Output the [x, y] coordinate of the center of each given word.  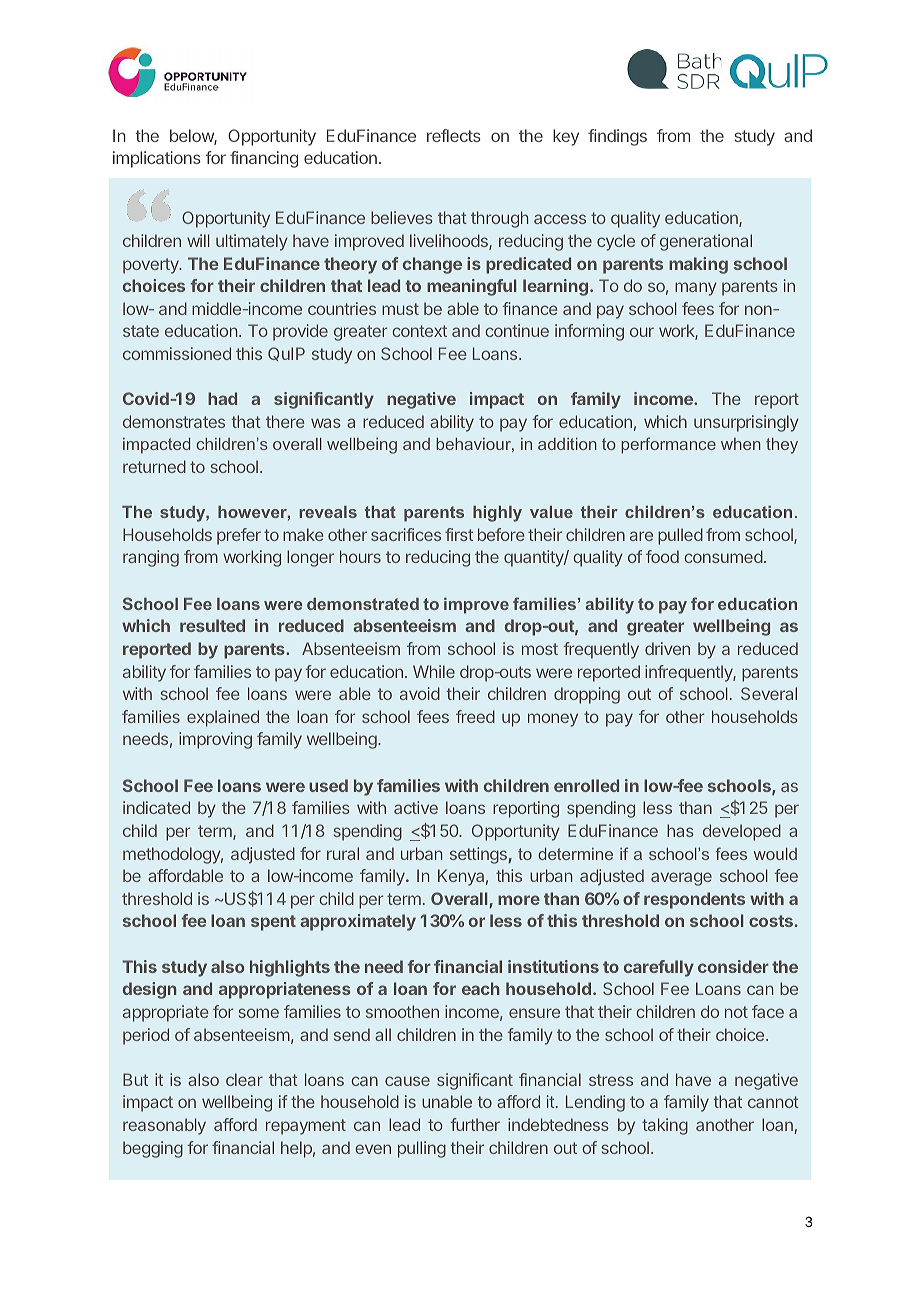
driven [667, 648]
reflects [454, 135]
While [434, 671]
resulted [212, 625]
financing [264, 159]
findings [617, 137]
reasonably [164, 1126]
